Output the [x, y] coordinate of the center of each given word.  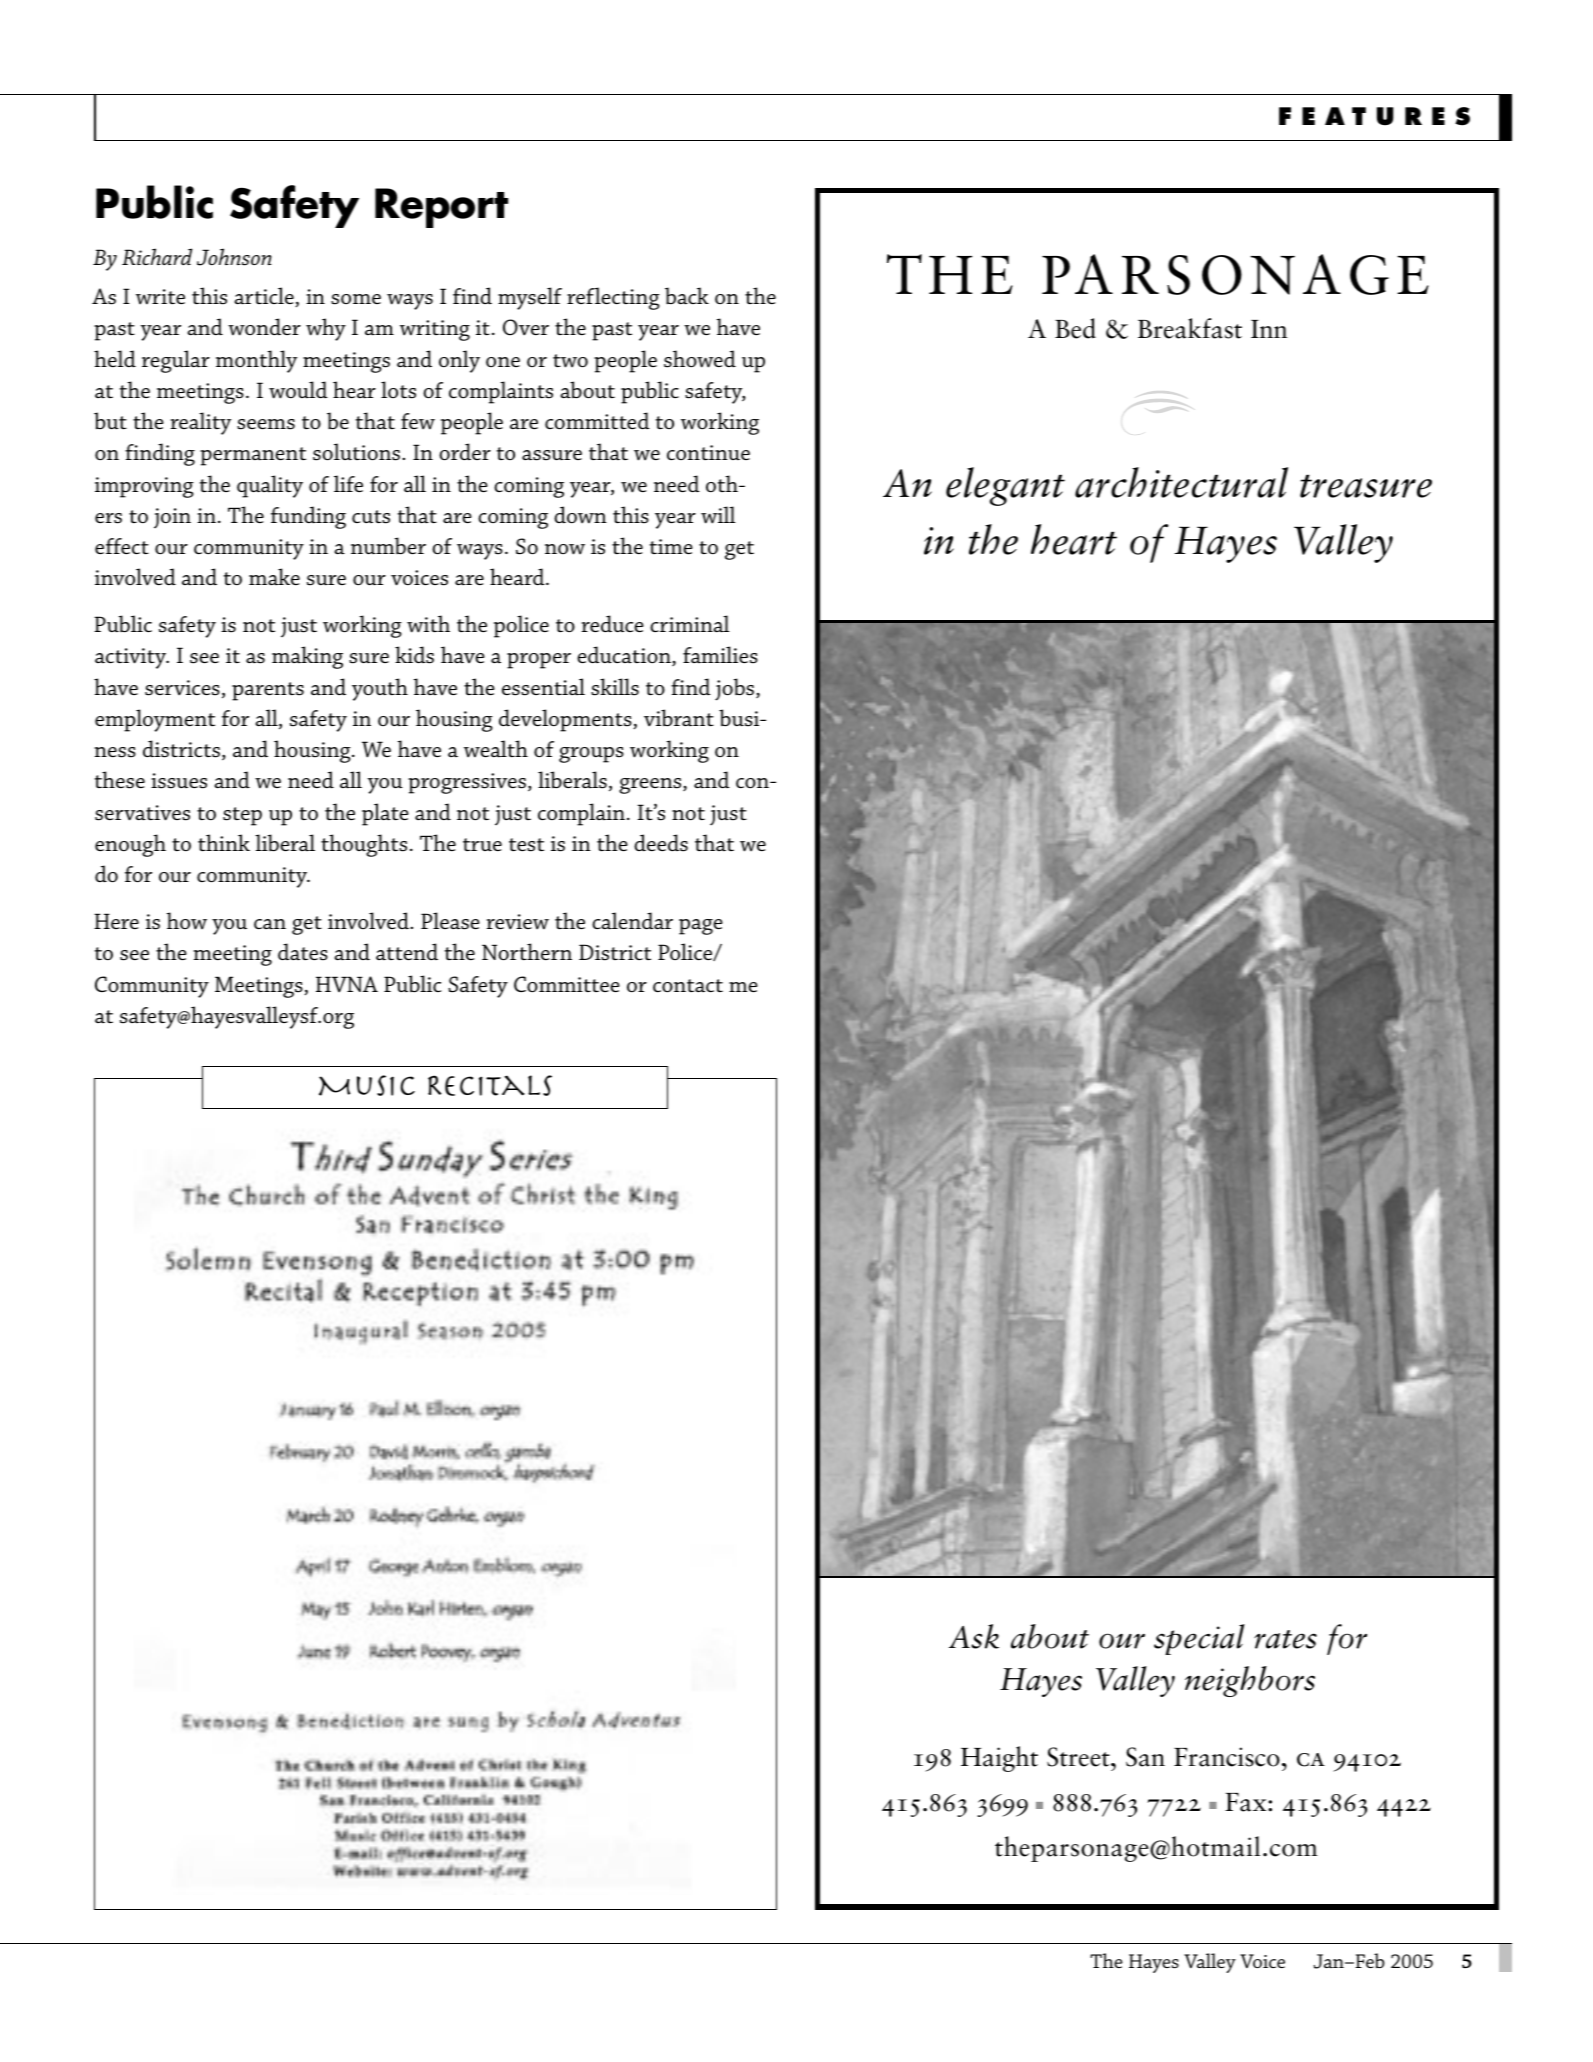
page [701, 927]
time [671, 547]
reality [201, 423]
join [172, 518]
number [388, 546]
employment [155, 720]
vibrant [679, 718]
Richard [157, 256]
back [687, 296]
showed [700, 359]
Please [450, 921]
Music [367, 1085]
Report [441, 208]
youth [380, 689]
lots [398, 390]
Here [116, 921]
